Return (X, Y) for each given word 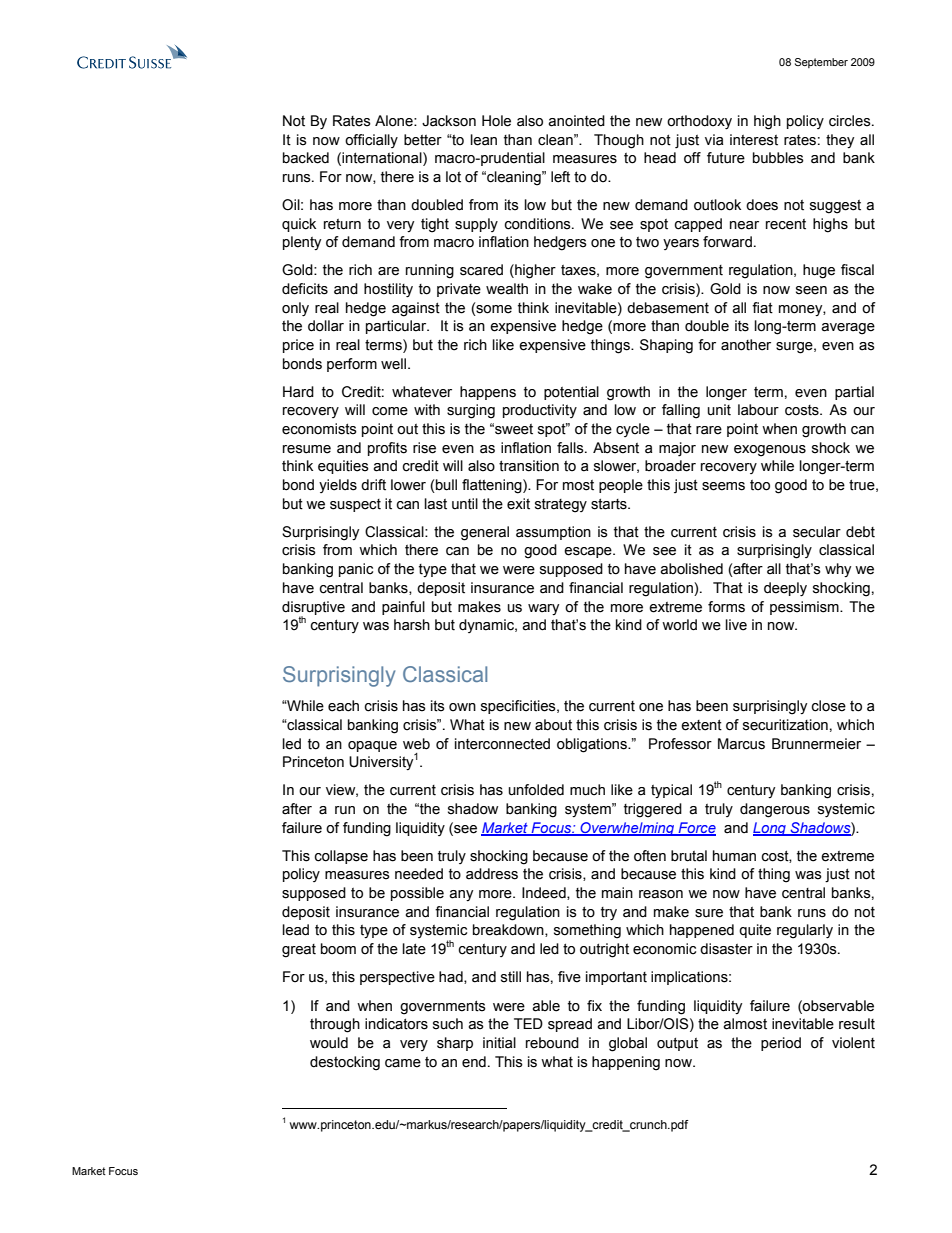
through (335, 1025)
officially (371, 141)
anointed (576, 121)
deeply (785, 589)
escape (589, 552)
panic (356, 570)
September (821, 63)
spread (570, 1025)
